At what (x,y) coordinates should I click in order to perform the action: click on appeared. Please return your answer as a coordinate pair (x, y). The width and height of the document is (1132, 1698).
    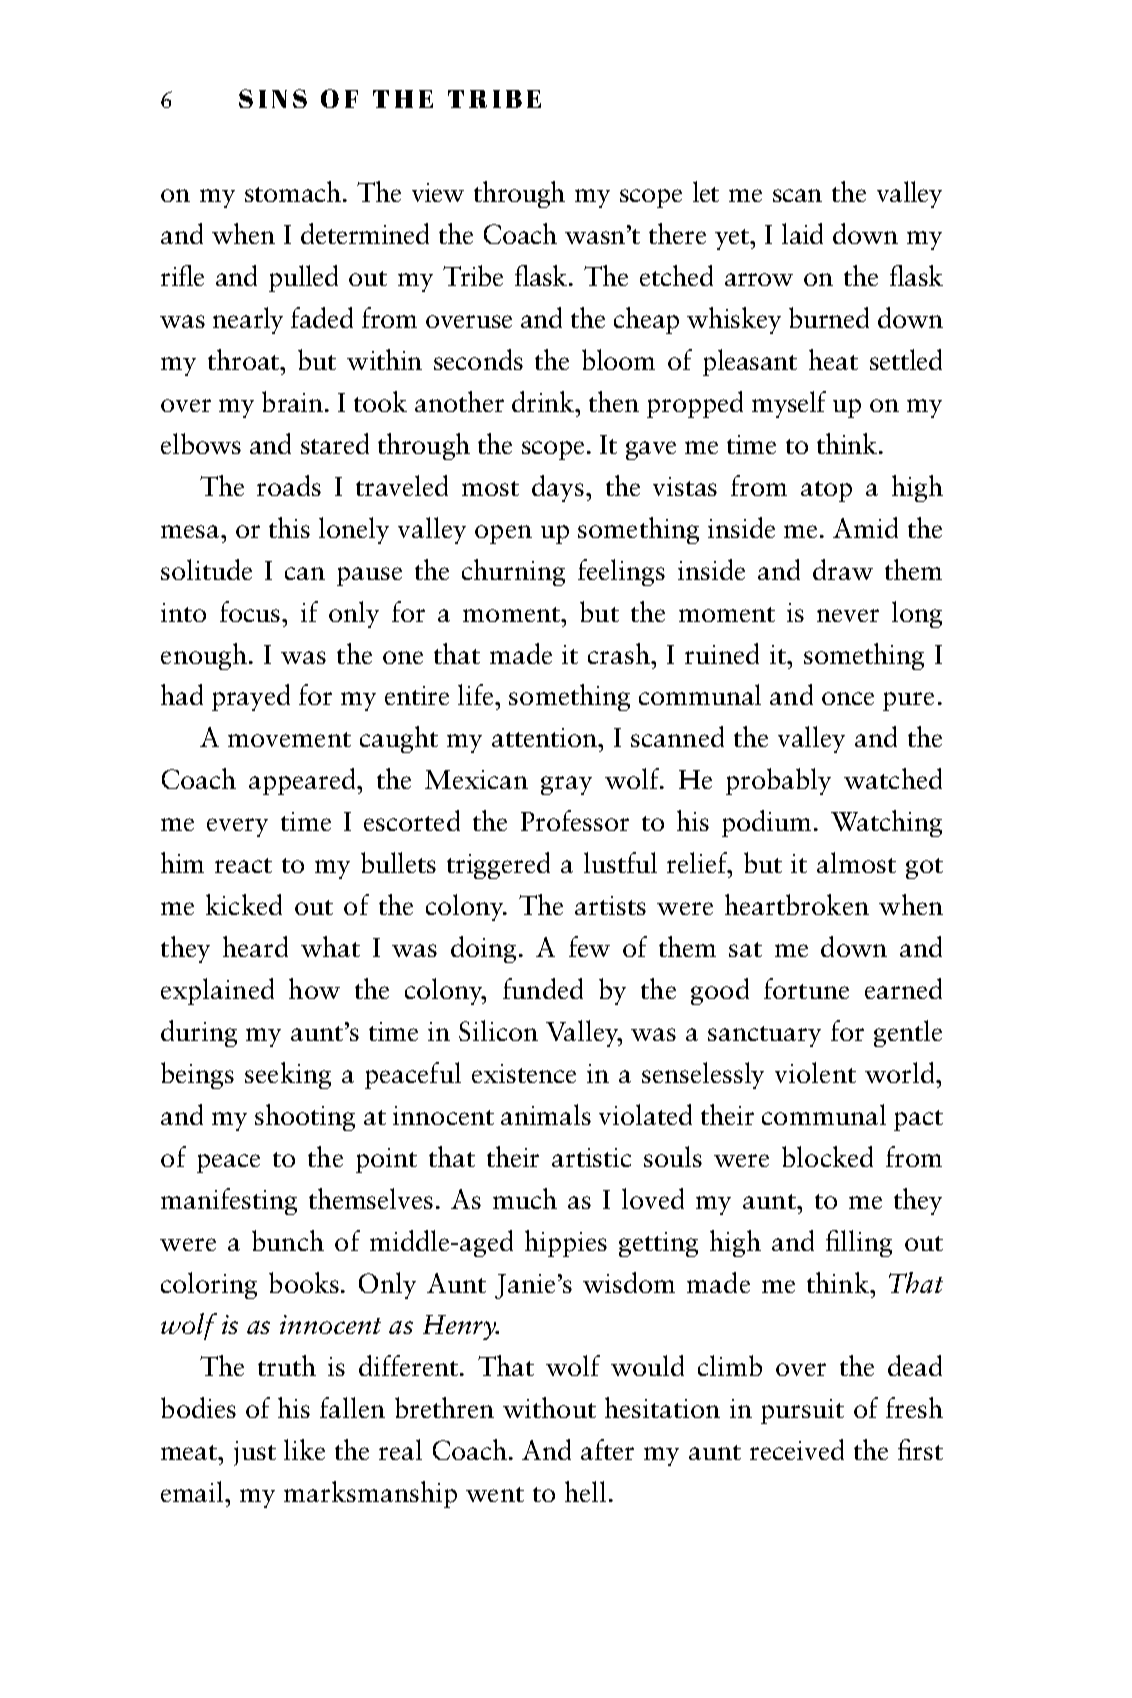
    Looking at the image, I should click on (304, 781).
